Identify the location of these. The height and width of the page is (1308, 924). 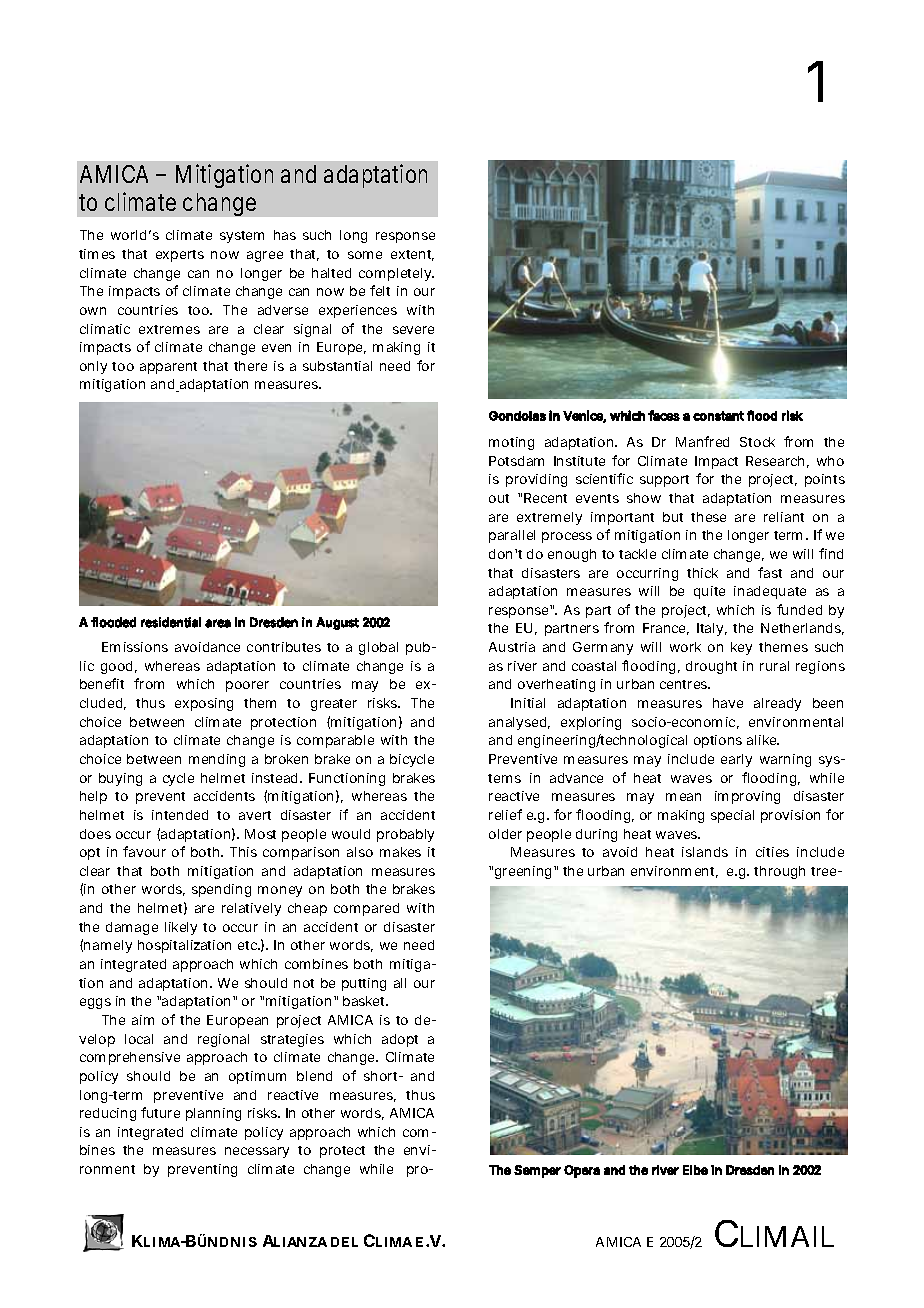
(708, 517).
